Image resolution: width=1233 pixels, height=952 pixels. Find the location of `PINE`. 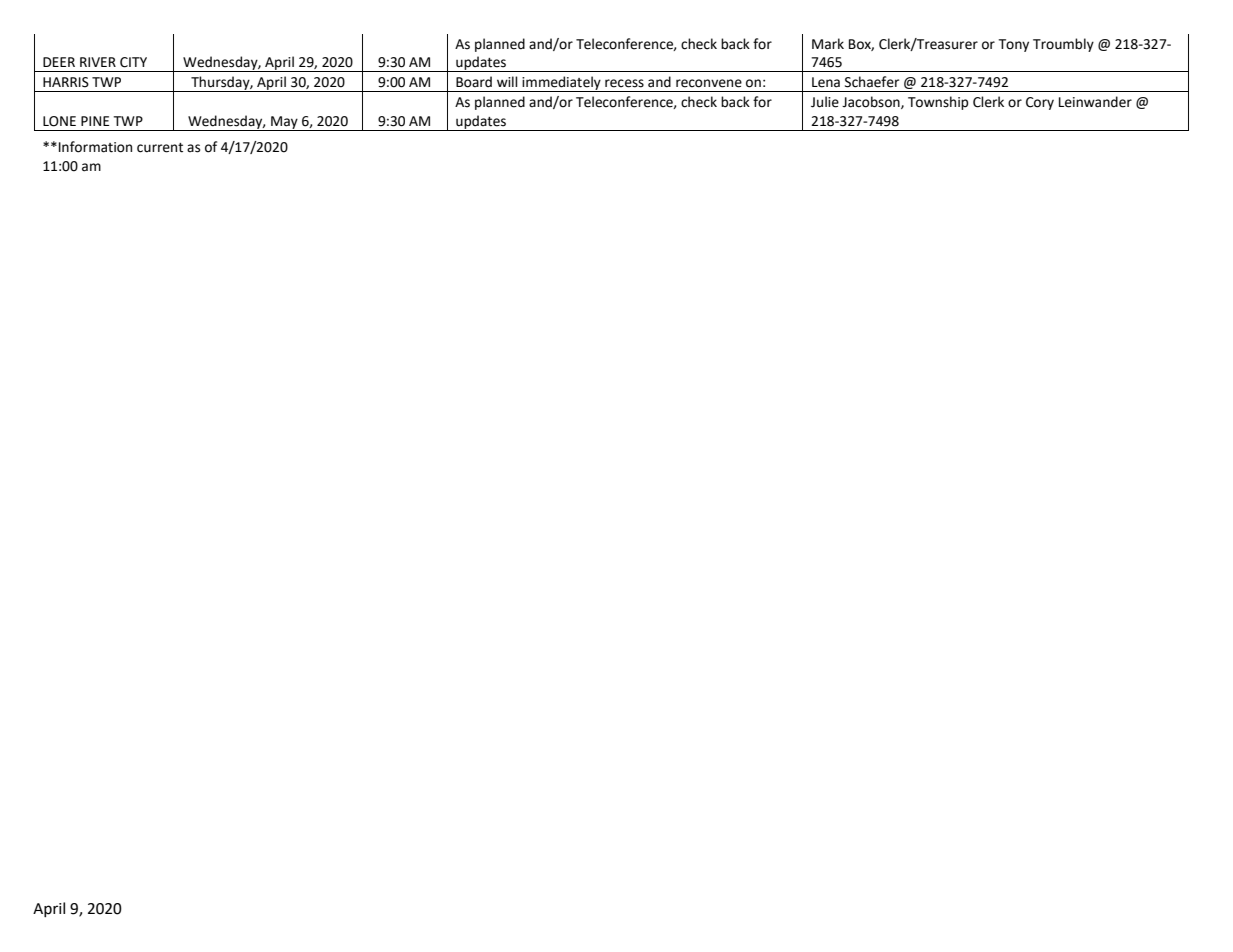

PINE is located at coordinates (95, 121).
